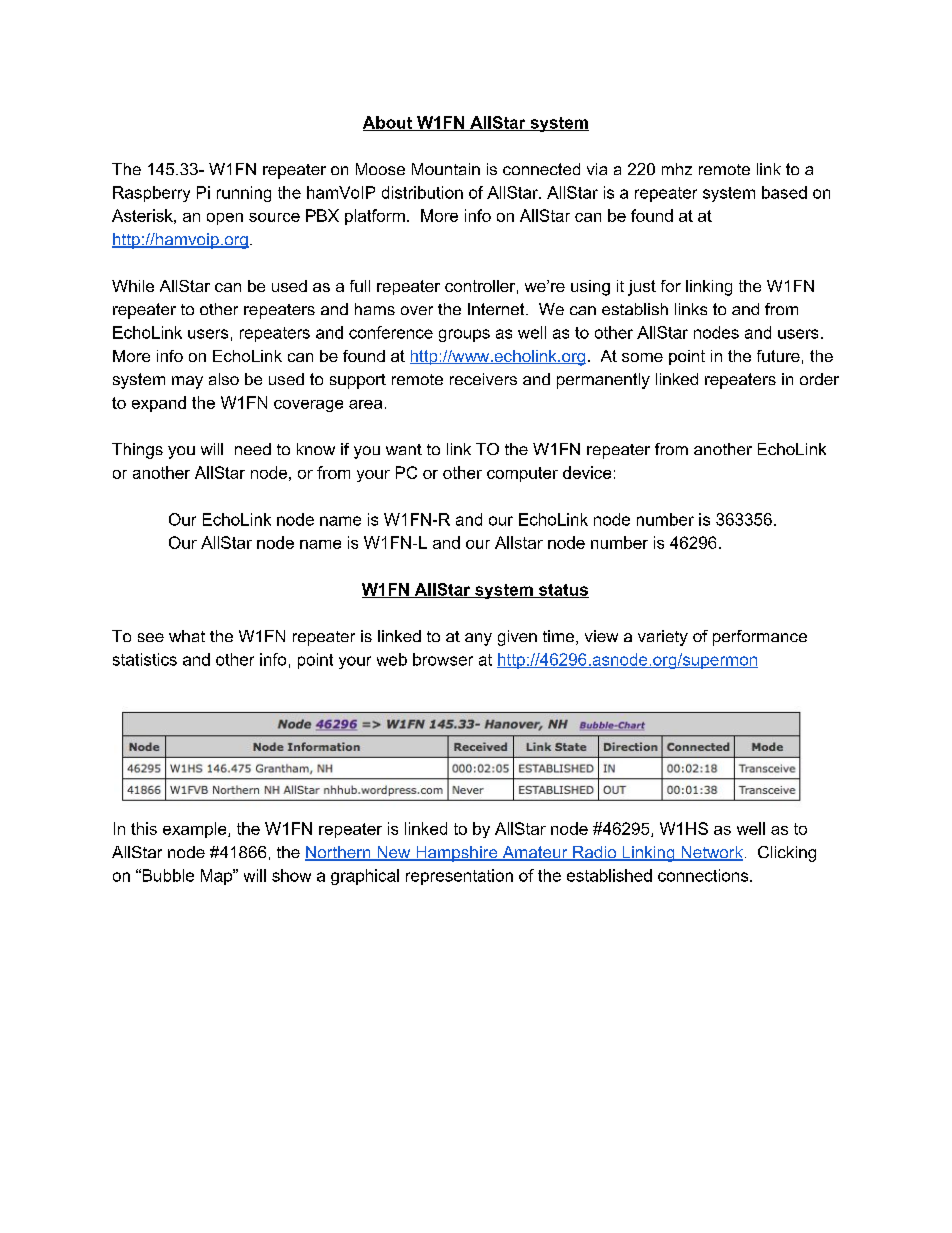  I want to click on Mountain, so click(446, 169).
